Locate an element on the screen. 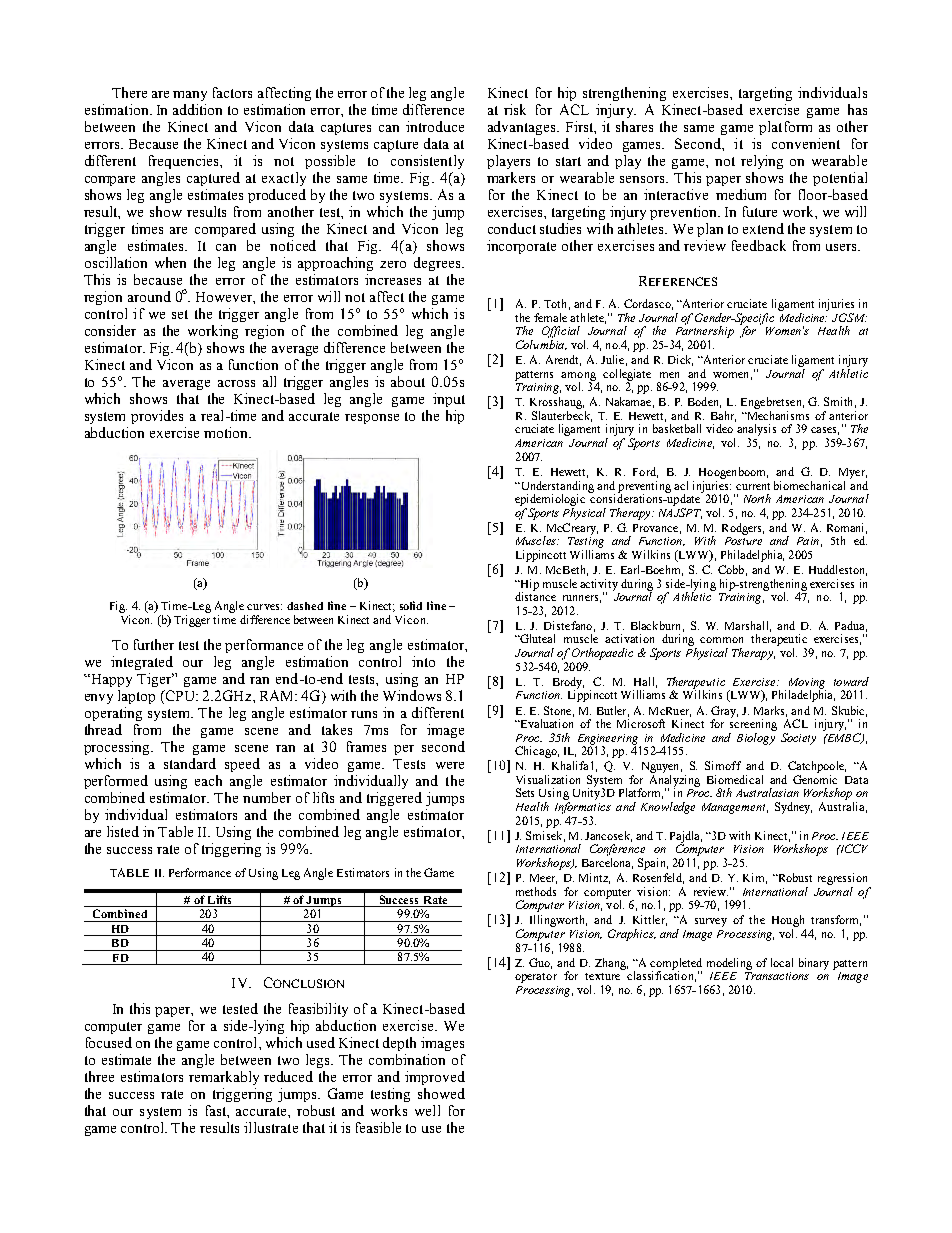 The height and width of the screenshot is (1233, 952). risk is located at coordinates (515, 109).
